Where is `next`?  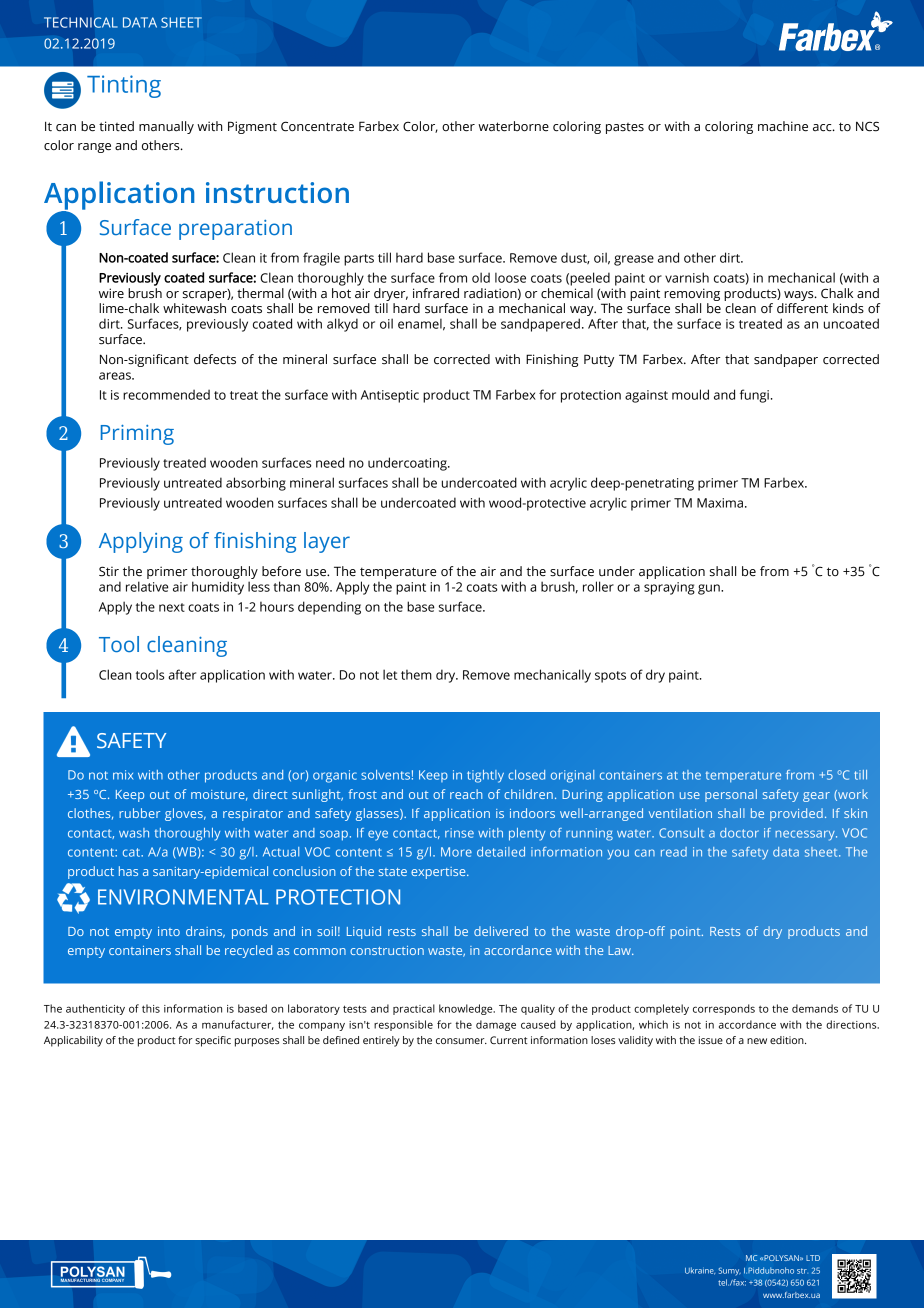
next is located at coordinates (172, 607).
